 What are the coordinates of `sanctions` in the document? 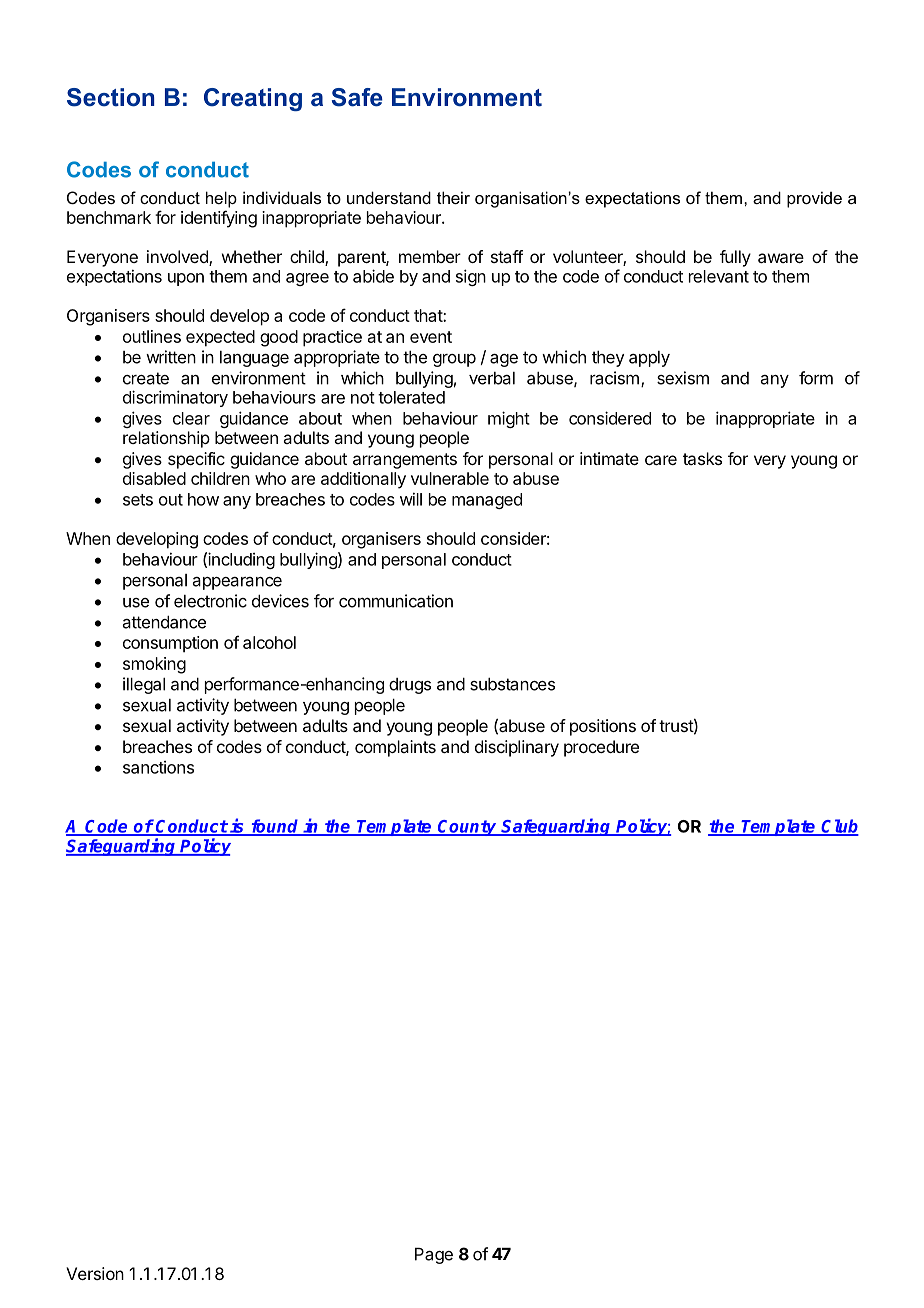 It's located at (158, 767).
